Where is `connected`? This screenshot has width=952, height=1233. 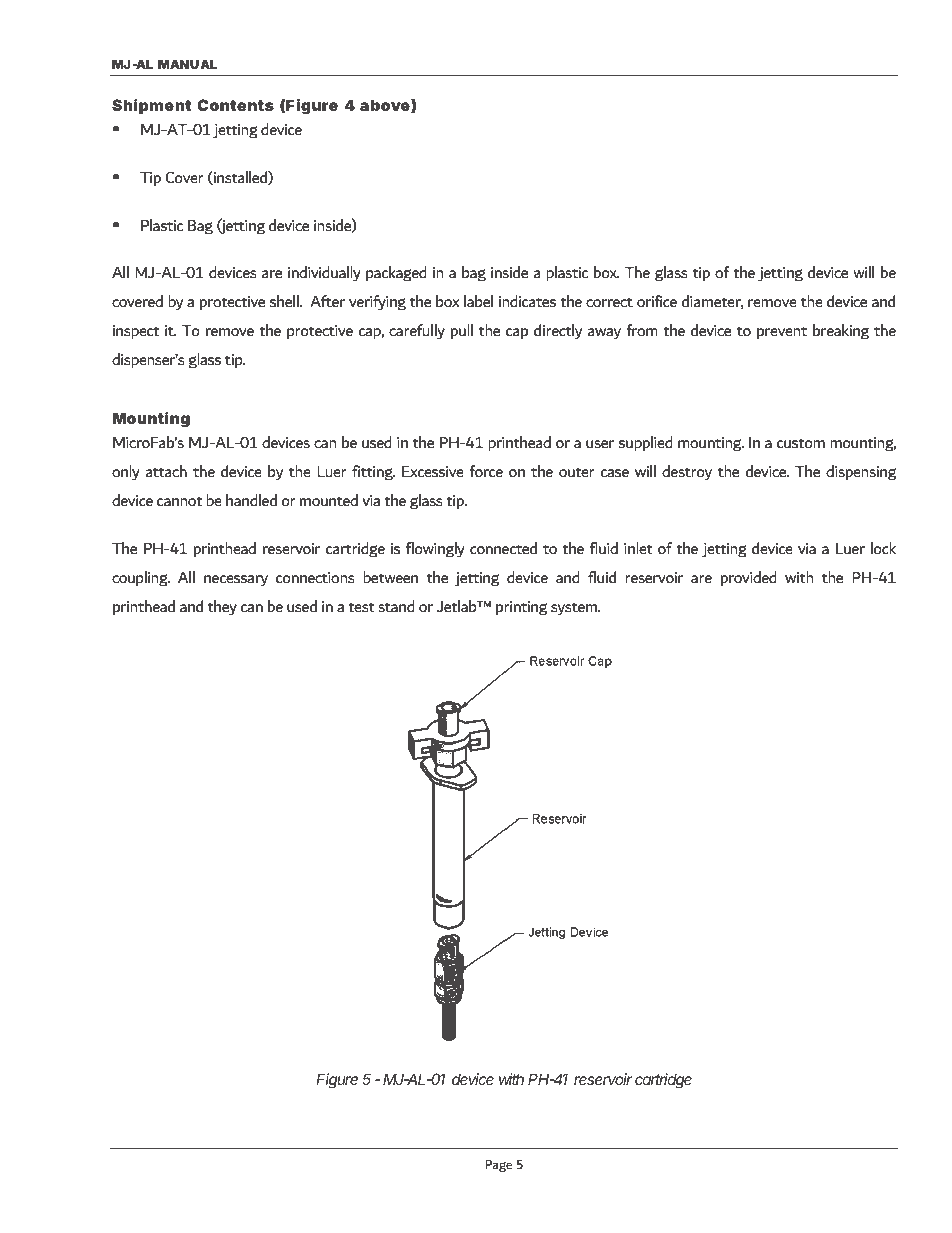 connected is located at coordinates (503, 548).
